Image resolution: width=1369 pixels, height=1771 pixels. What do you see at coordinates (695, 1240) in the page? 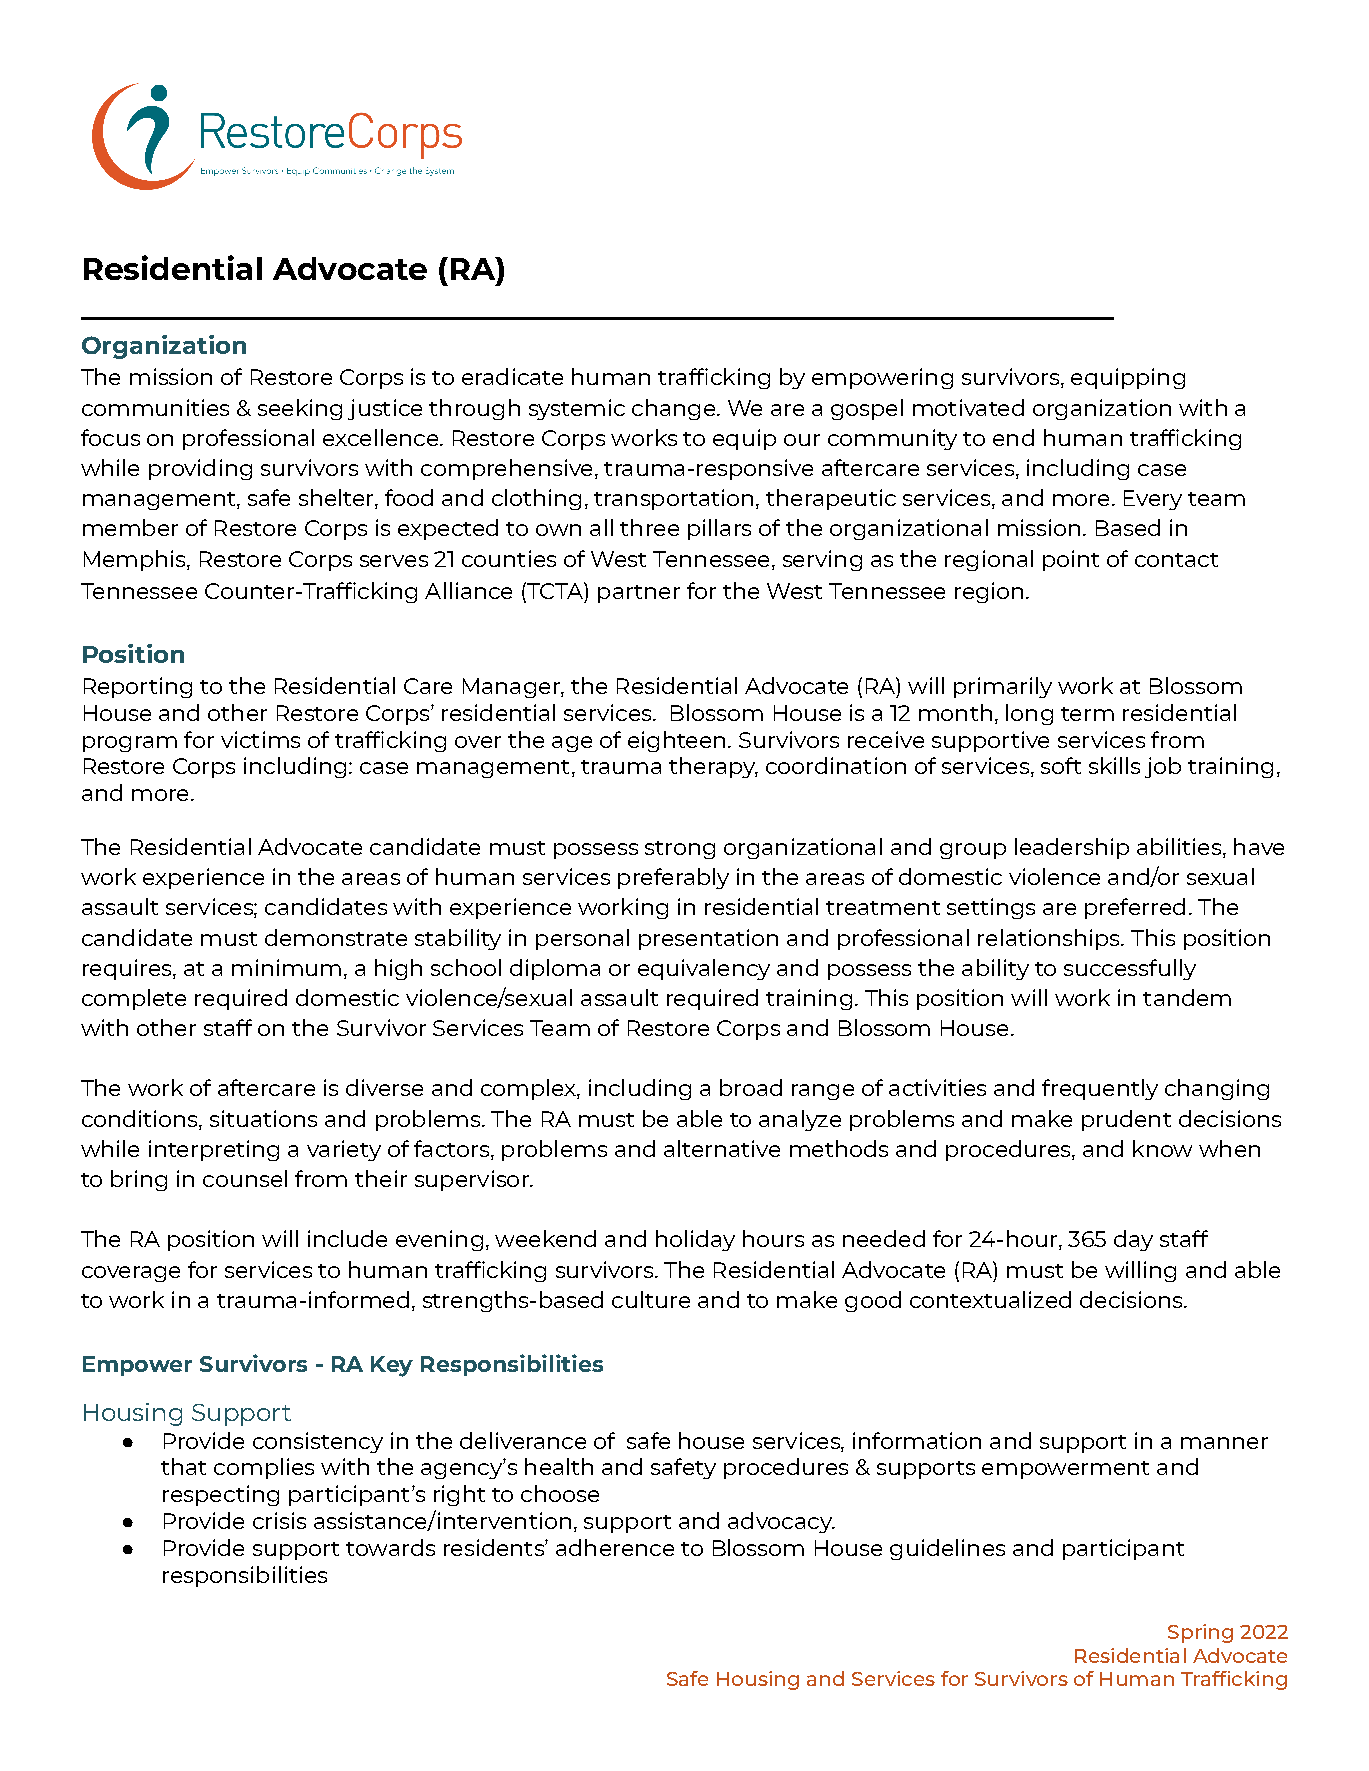
I see `holiday` at bounding box center [695, 1240].
